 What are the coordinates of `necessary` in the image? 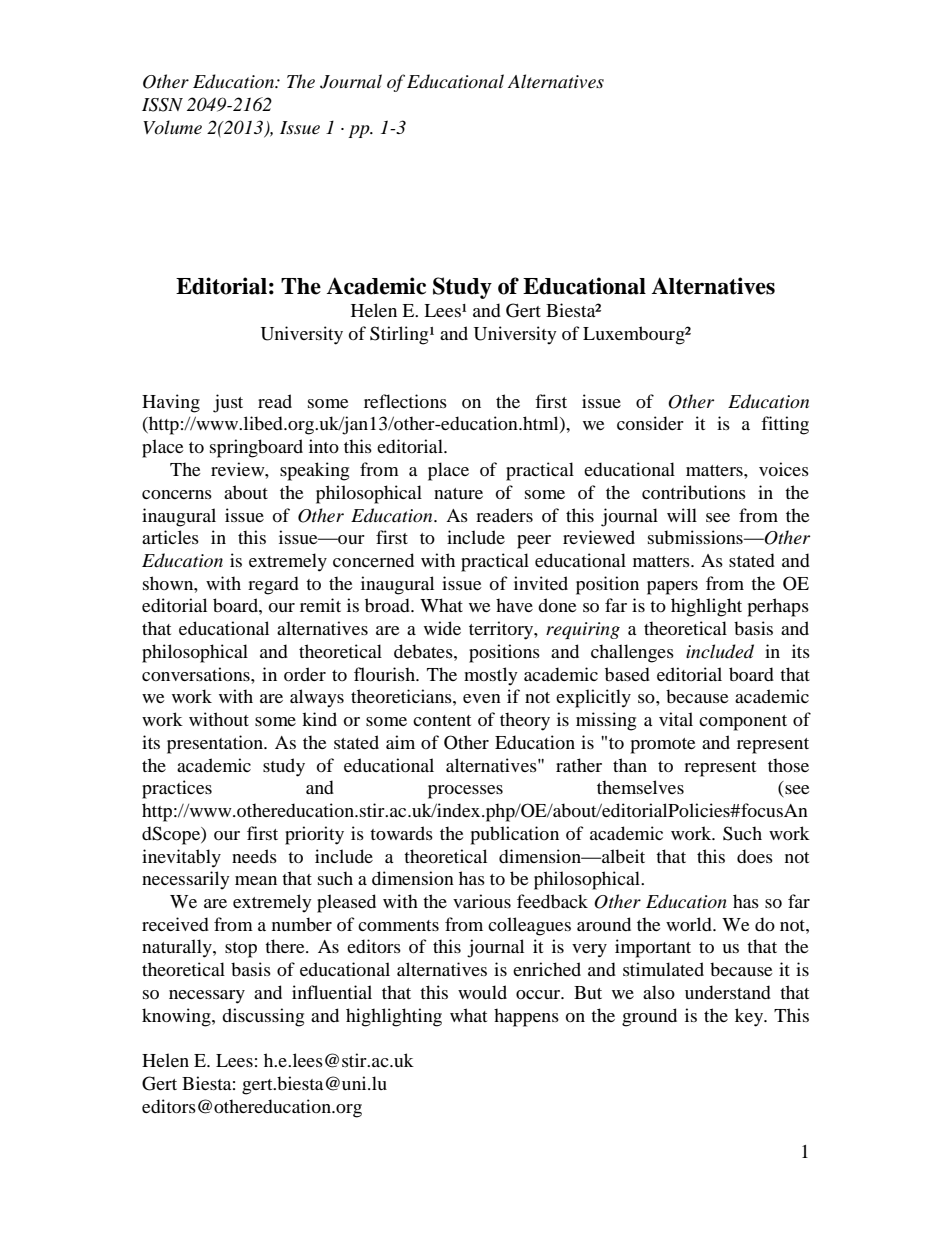 It's located at (207, 997).
